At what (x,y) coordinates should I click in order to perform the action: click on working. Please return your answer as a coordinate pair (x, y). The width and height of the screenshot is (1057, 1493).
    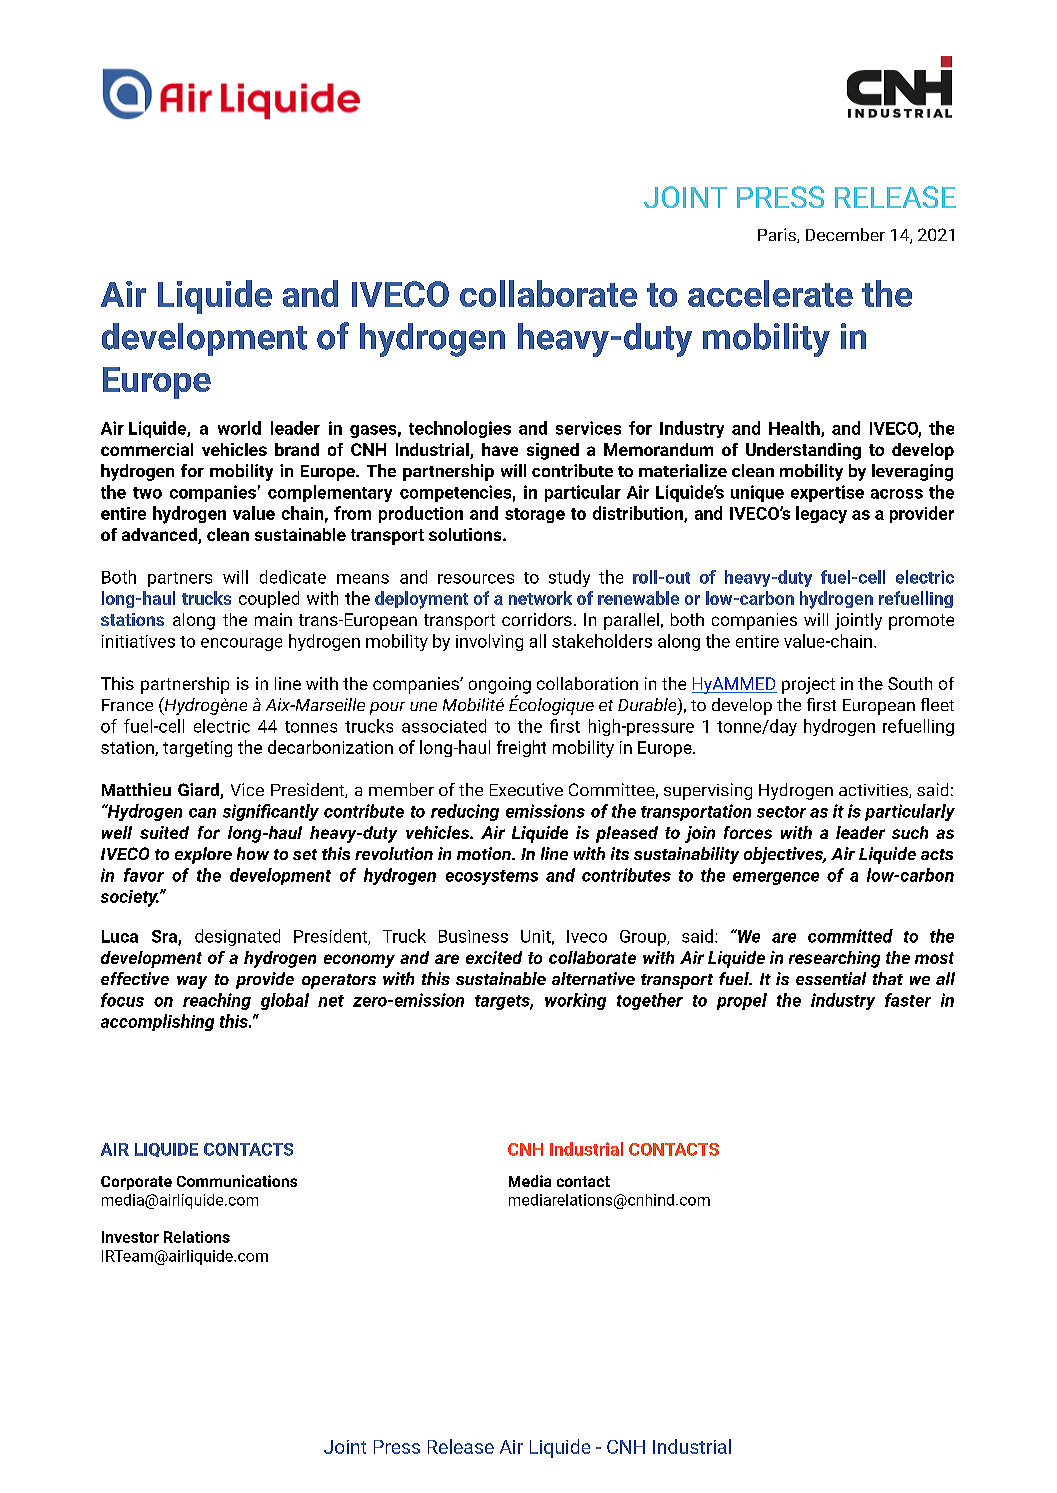
    Looking at the image, I should click on (575, 1001).
